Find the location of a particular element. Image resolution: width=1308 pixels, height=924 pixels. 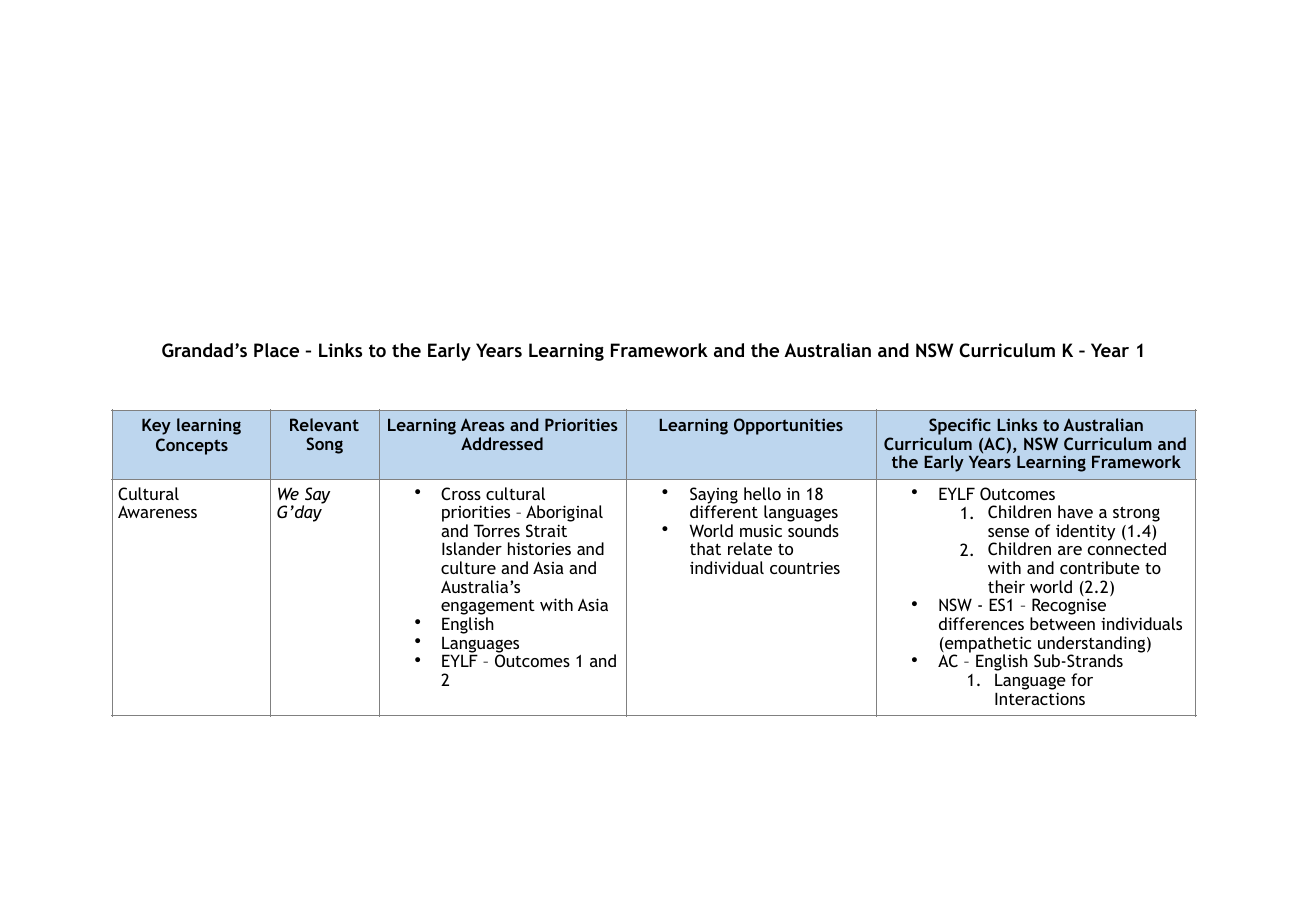

Song is located at coordinates (324, 445).
